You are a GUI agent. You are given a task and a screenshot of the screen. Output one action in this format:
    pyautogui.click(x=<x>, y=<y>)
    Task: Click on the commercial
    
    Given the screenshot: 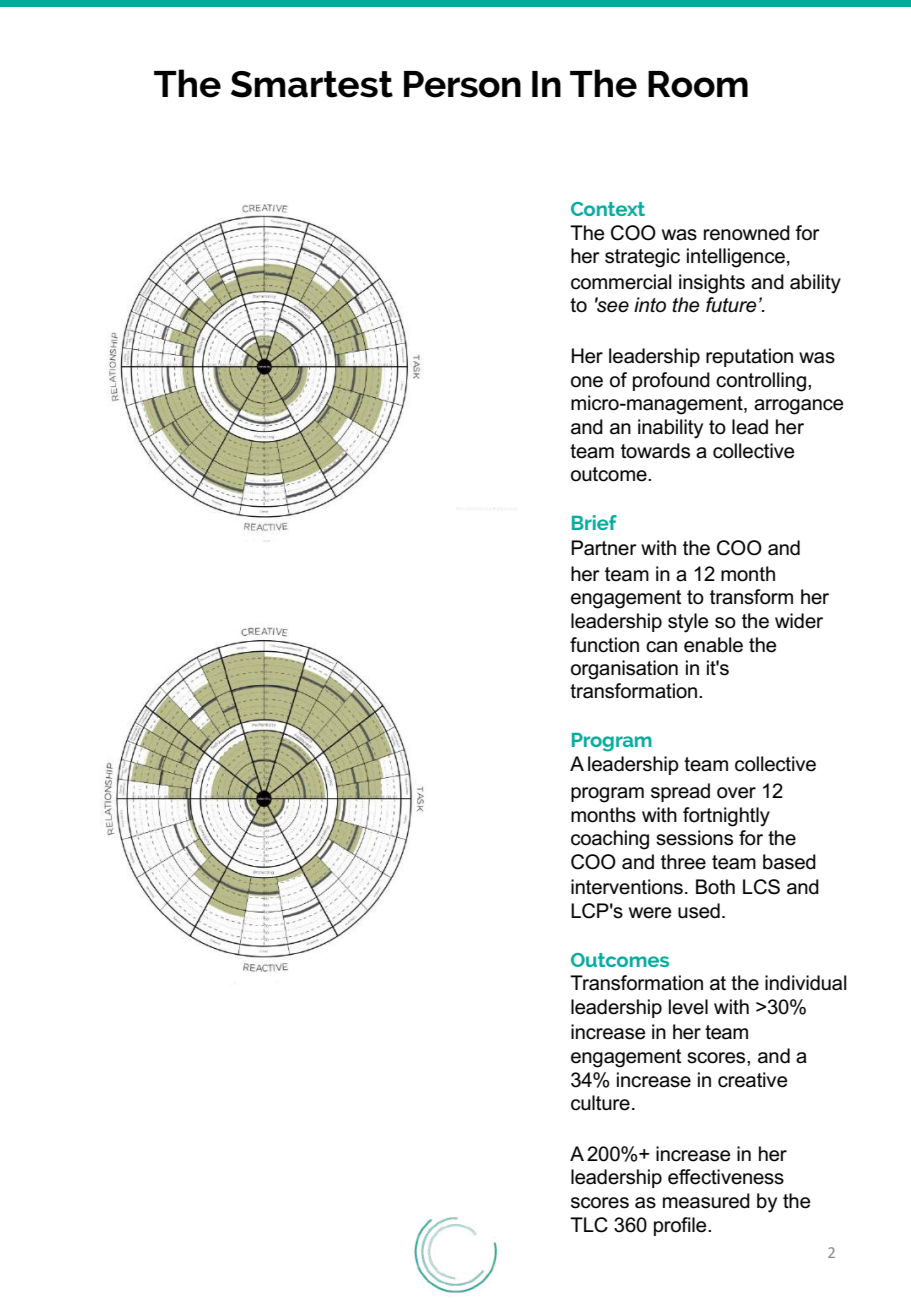 What is the action you would take?
    pyautogui.click(x=621, y=282)
